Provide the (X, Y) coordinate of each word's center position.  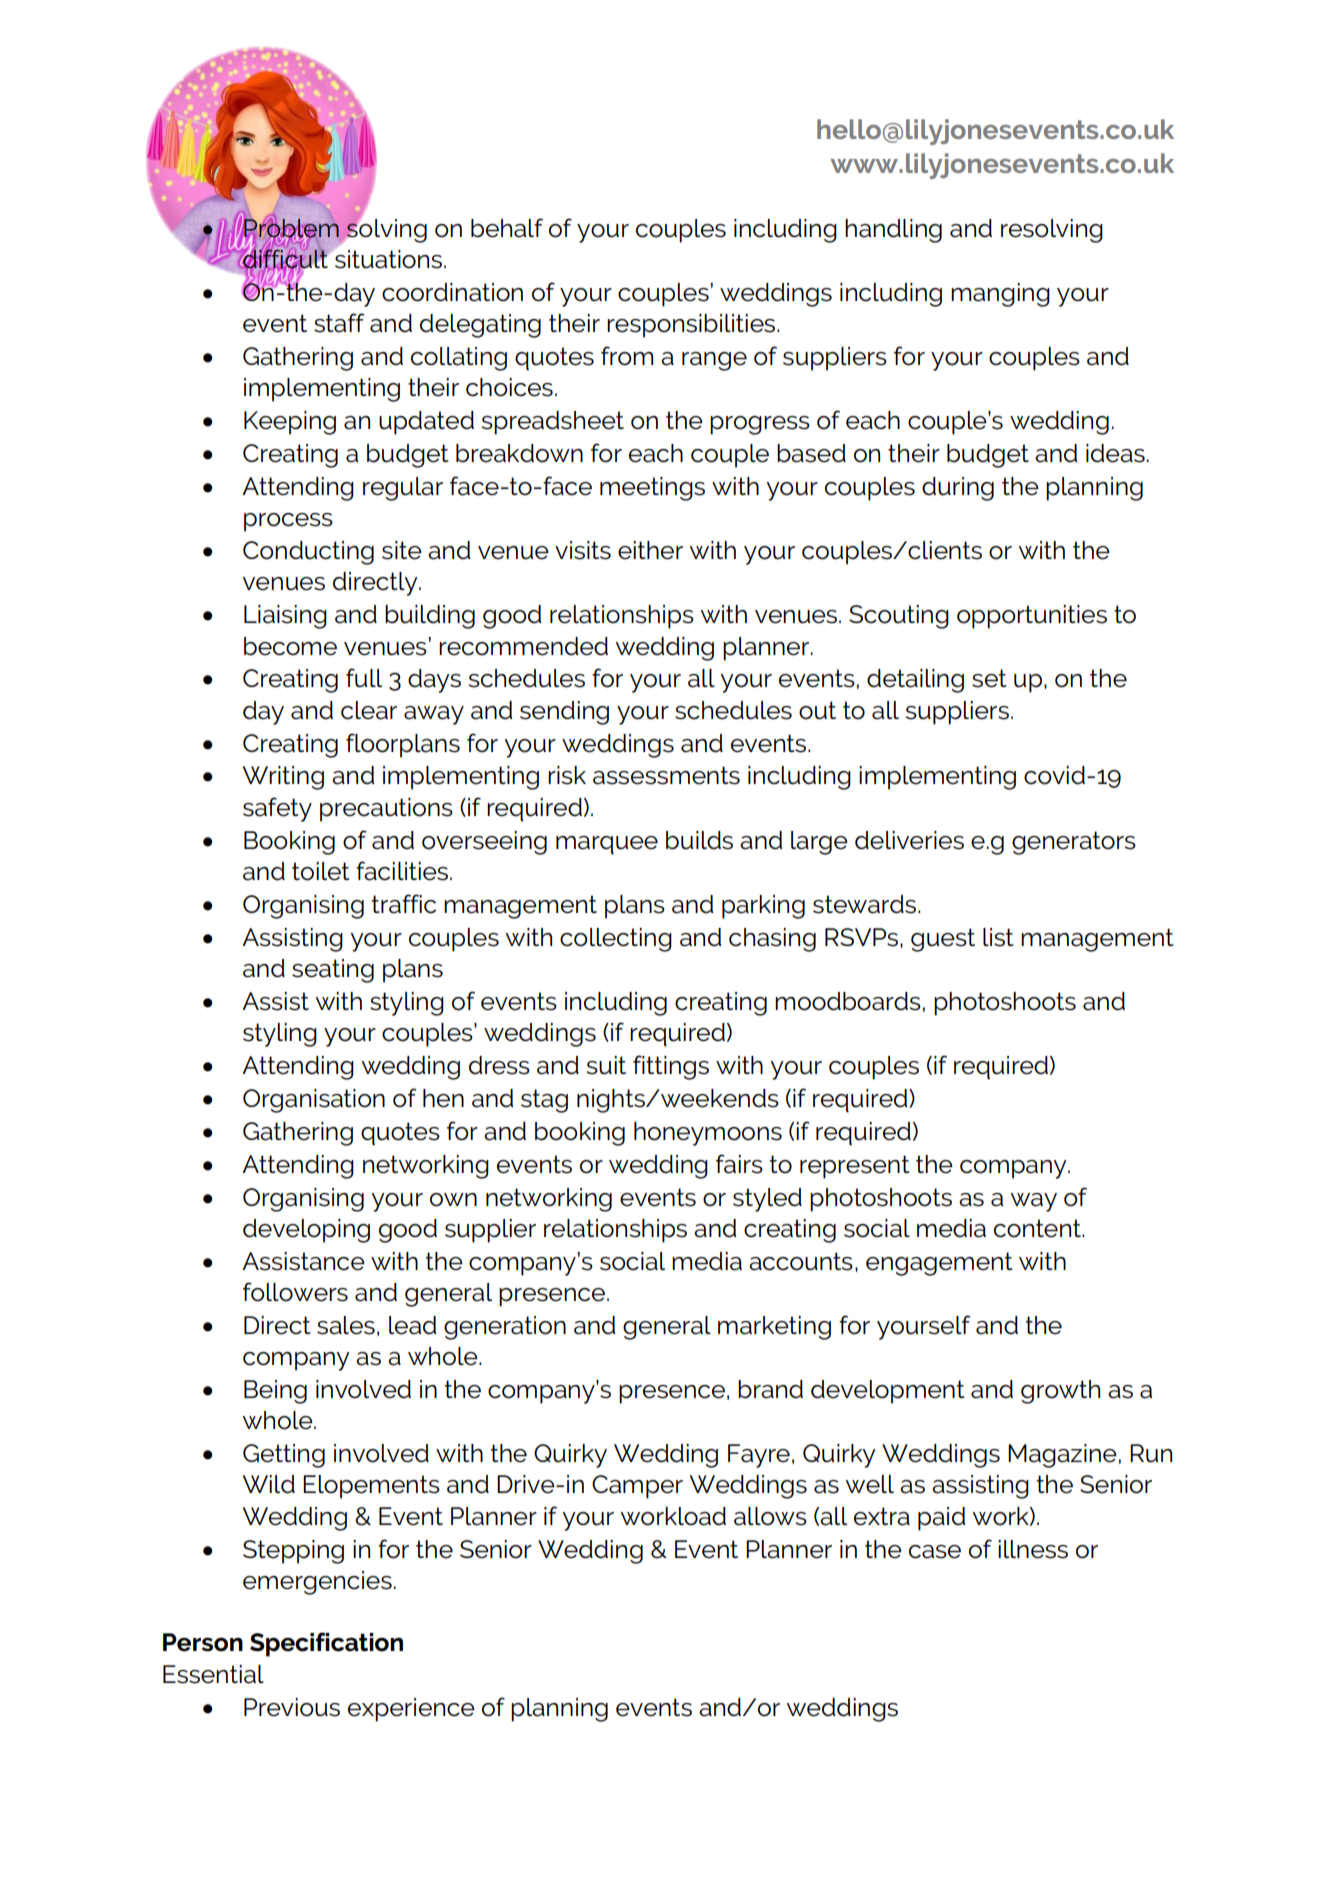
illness (1033, 1549)
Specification (326, 1644)
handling (893, 231)
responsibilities (692, 326)
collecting (616, 940)
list (998, 937)
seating (333, 971)
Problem (291, 227)
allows (770, 1516)
